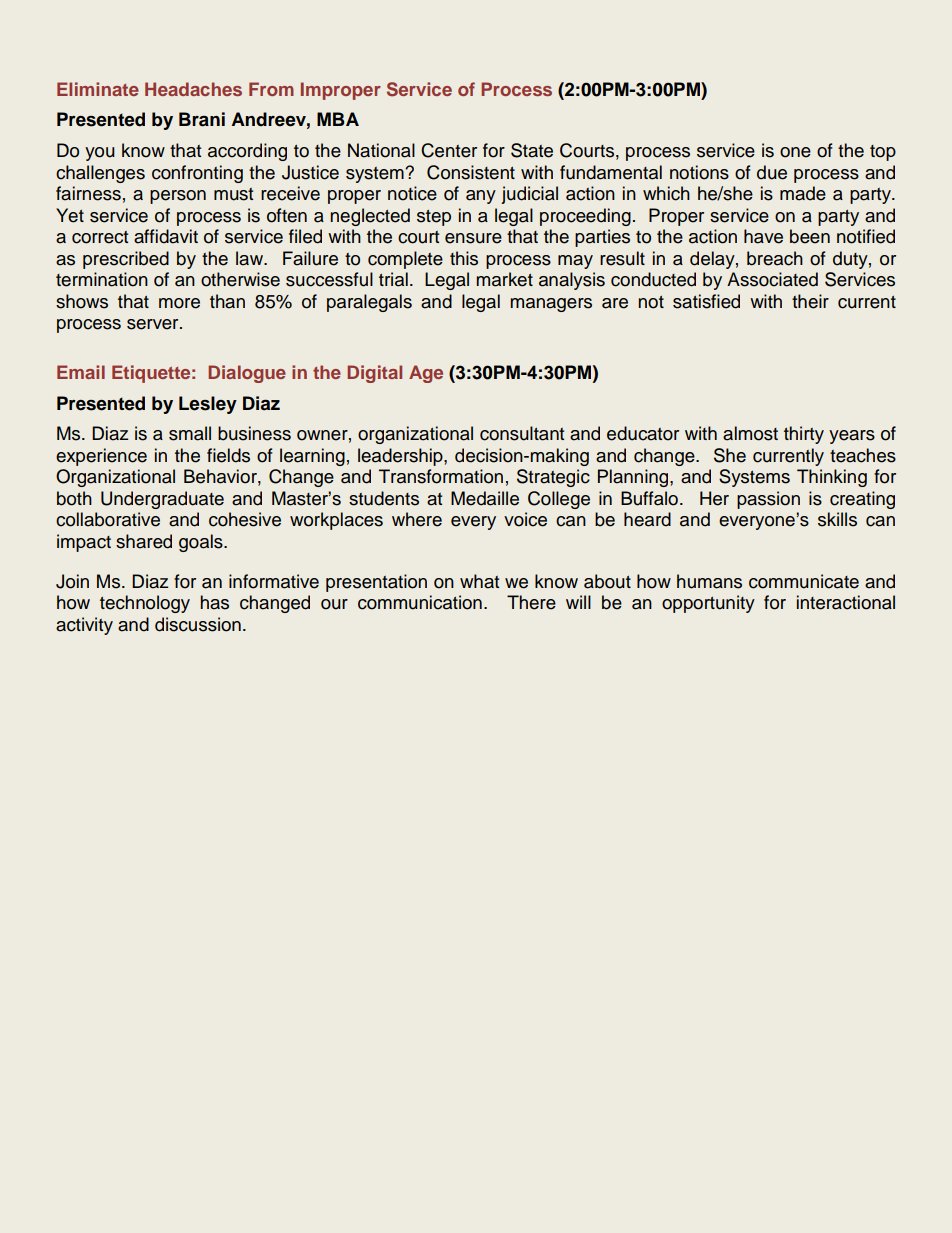  What do you see at coordinates (449, 150) in the image?
I see `Center` at bounding box center [449, 150].
